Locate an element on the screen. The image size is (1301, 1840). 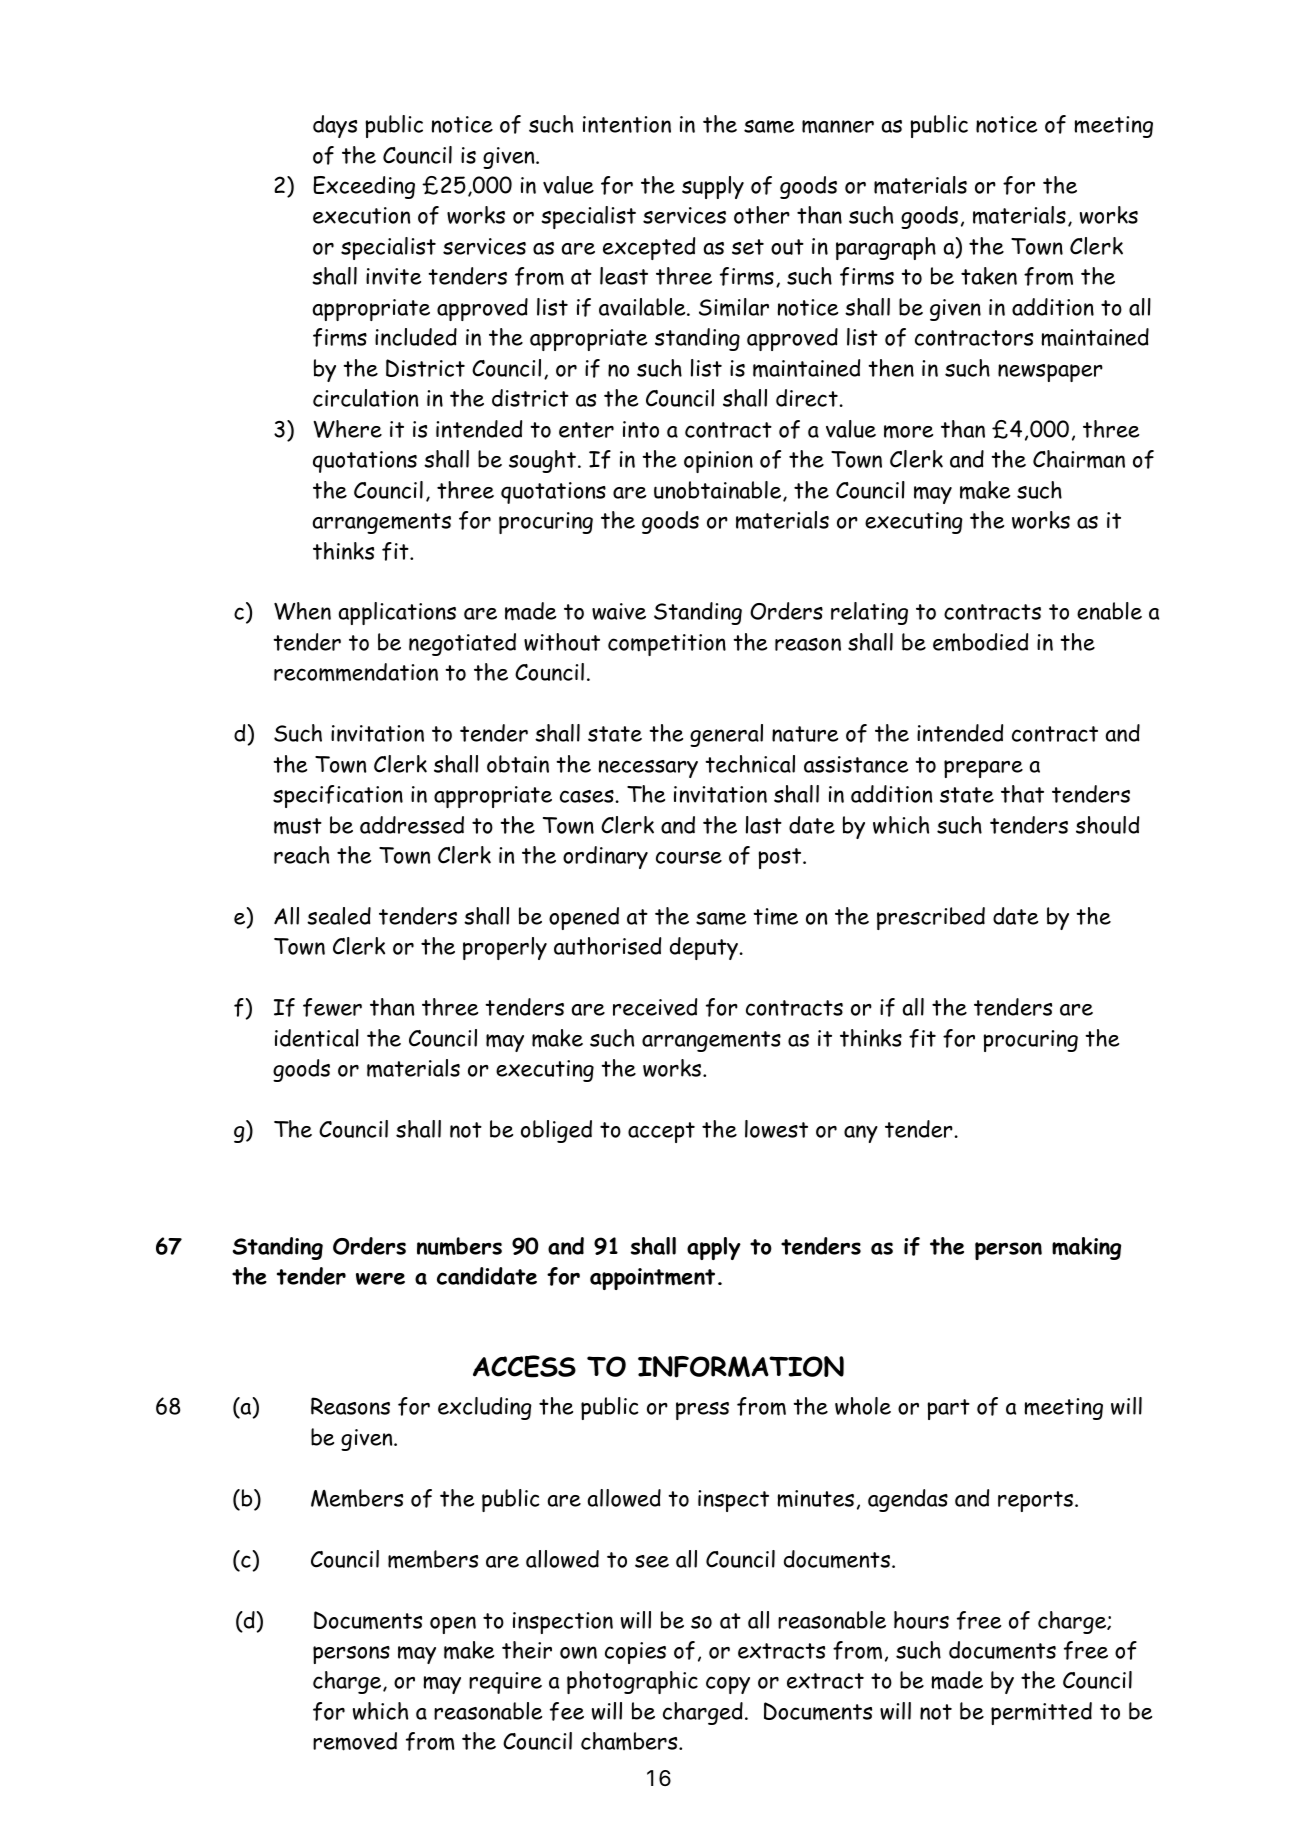
Exceeding is located at coordinates (364, 187).
